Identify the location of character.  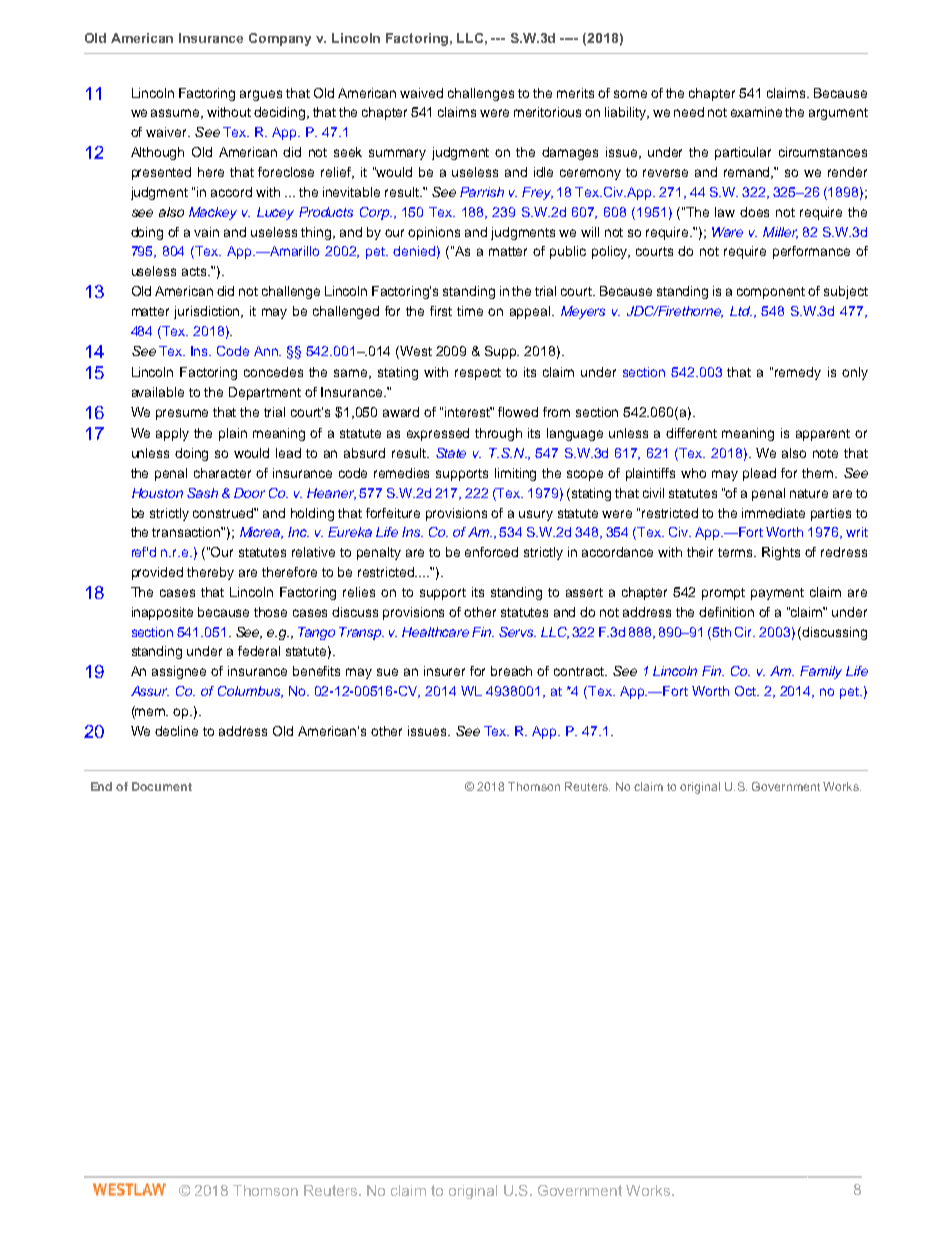
(222, 473).
